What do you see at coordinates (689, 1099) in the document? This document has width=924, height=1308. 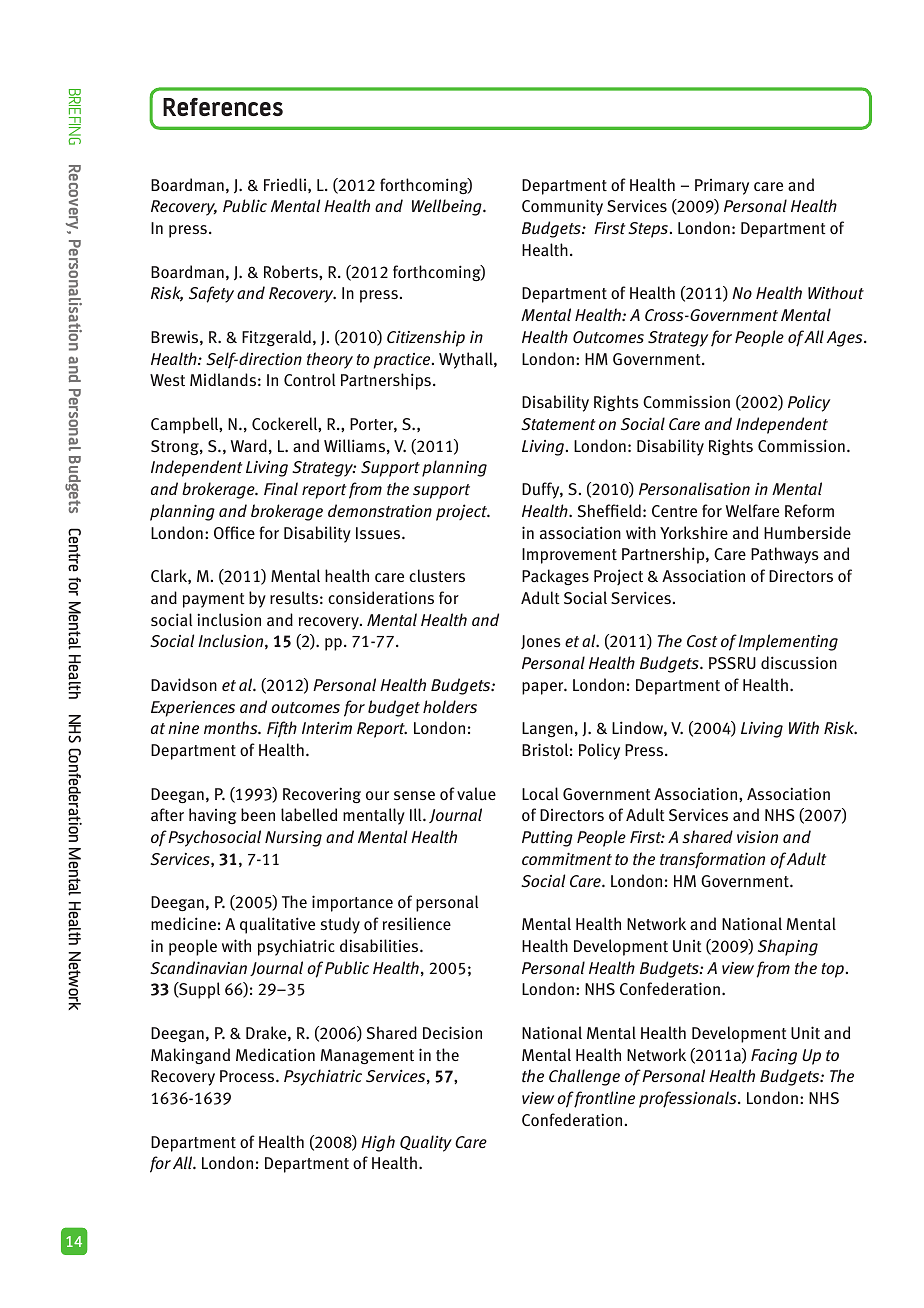 I see `professionals` at bounding box center [689, 1099].
